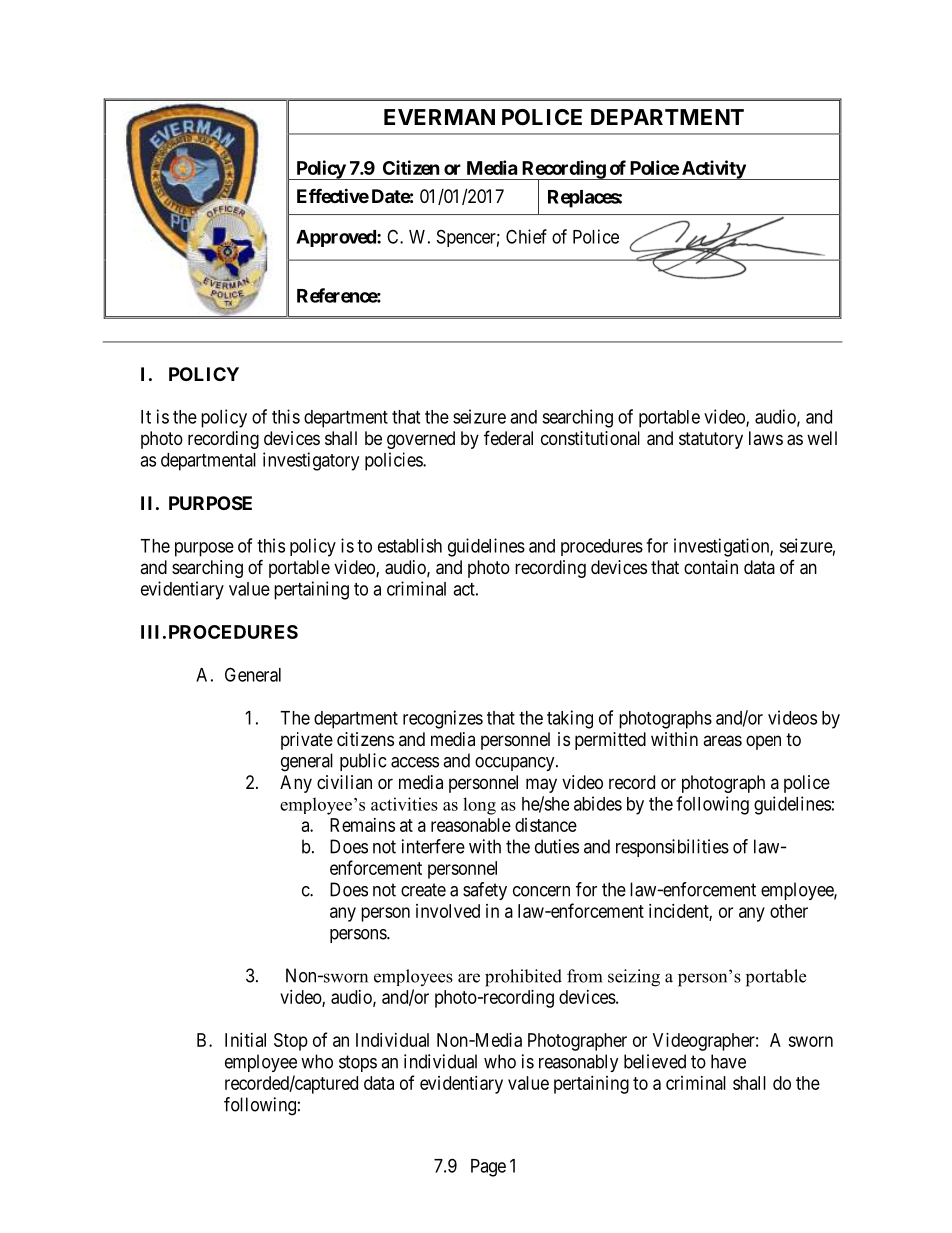 The height and width of the image is (1233, 952). Describe the element at coordinates (526, 236) in the image. I see `Chief` at that location.
